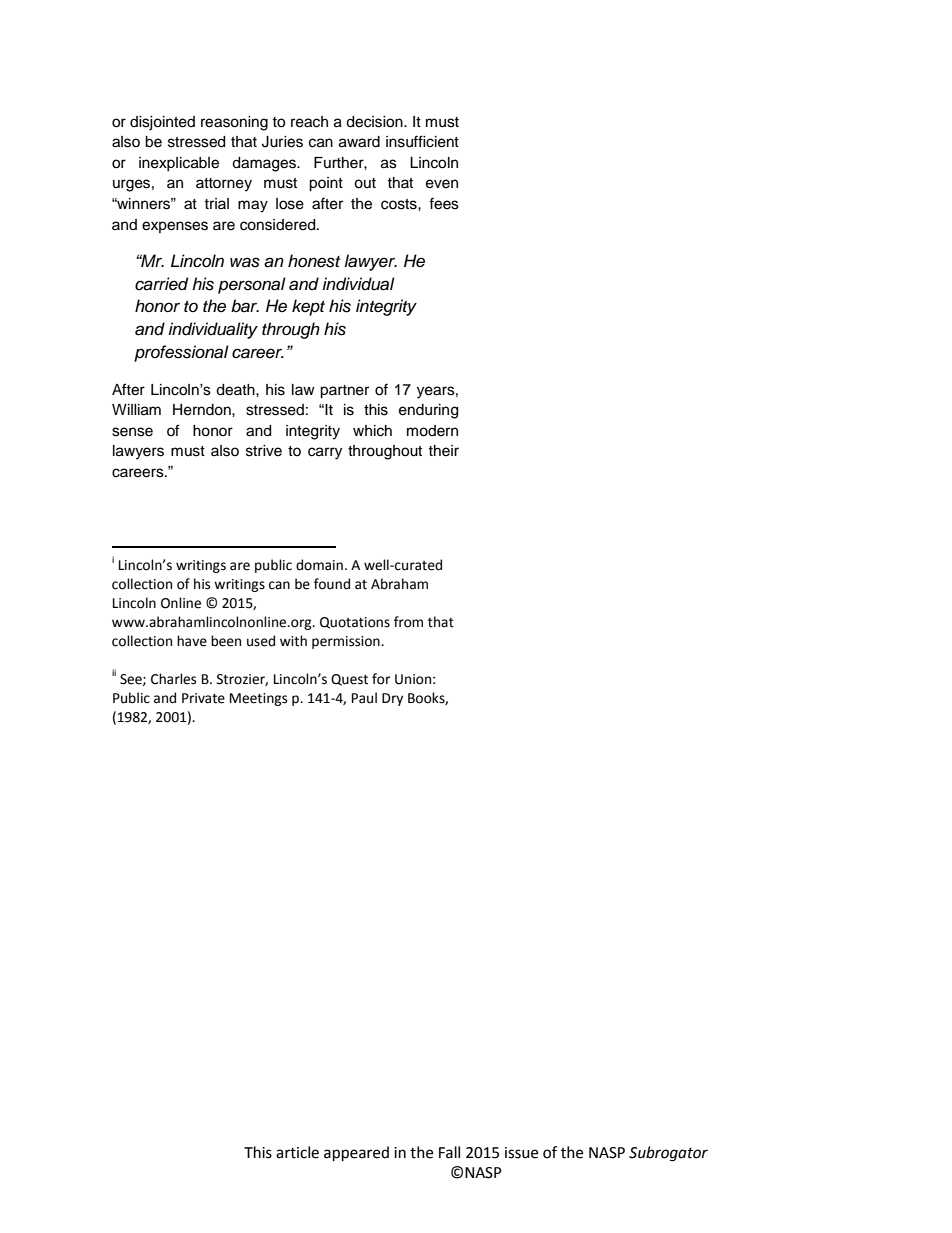 This screenshot has width=952, height=1233. I want to click on point, so click(326, 184).
